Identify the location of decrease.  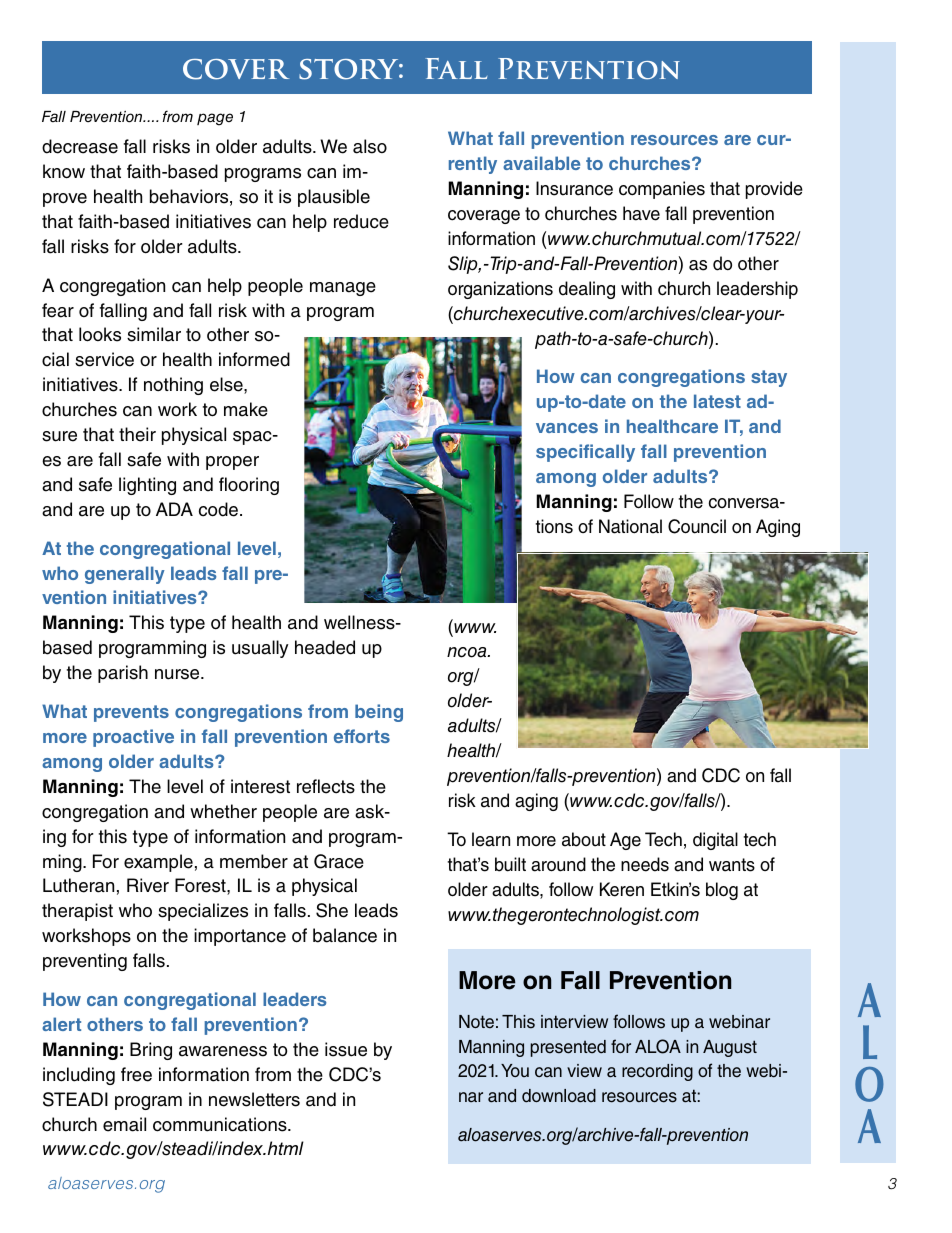
(80, 146).
